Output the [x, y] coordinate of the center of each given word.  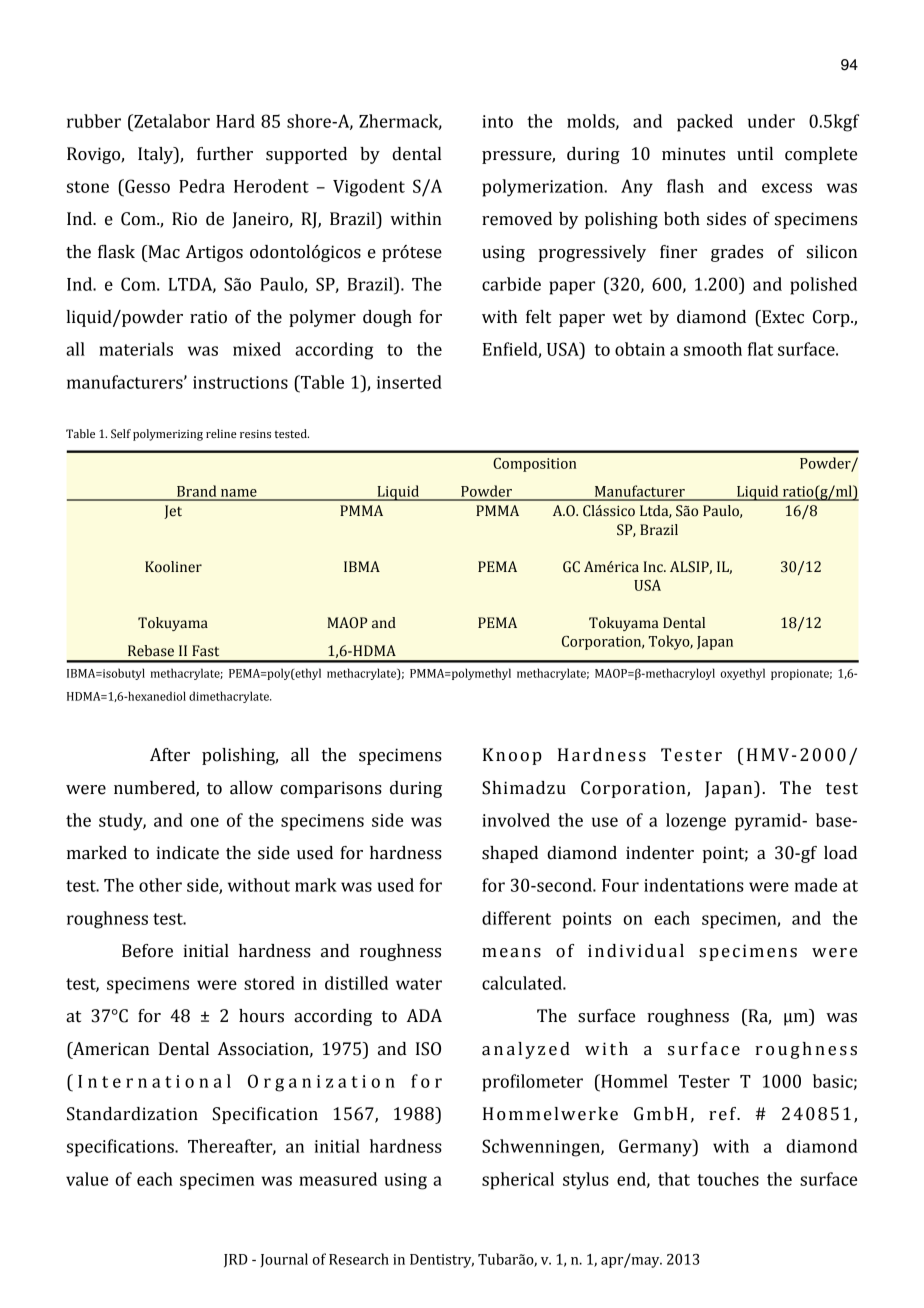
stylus [586, 1181]
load [840, 853]
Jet [173, 512]
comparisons [331, 789]
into [497, 121]
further [225, 154]
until [755, 154]
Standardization [132, 1114]
